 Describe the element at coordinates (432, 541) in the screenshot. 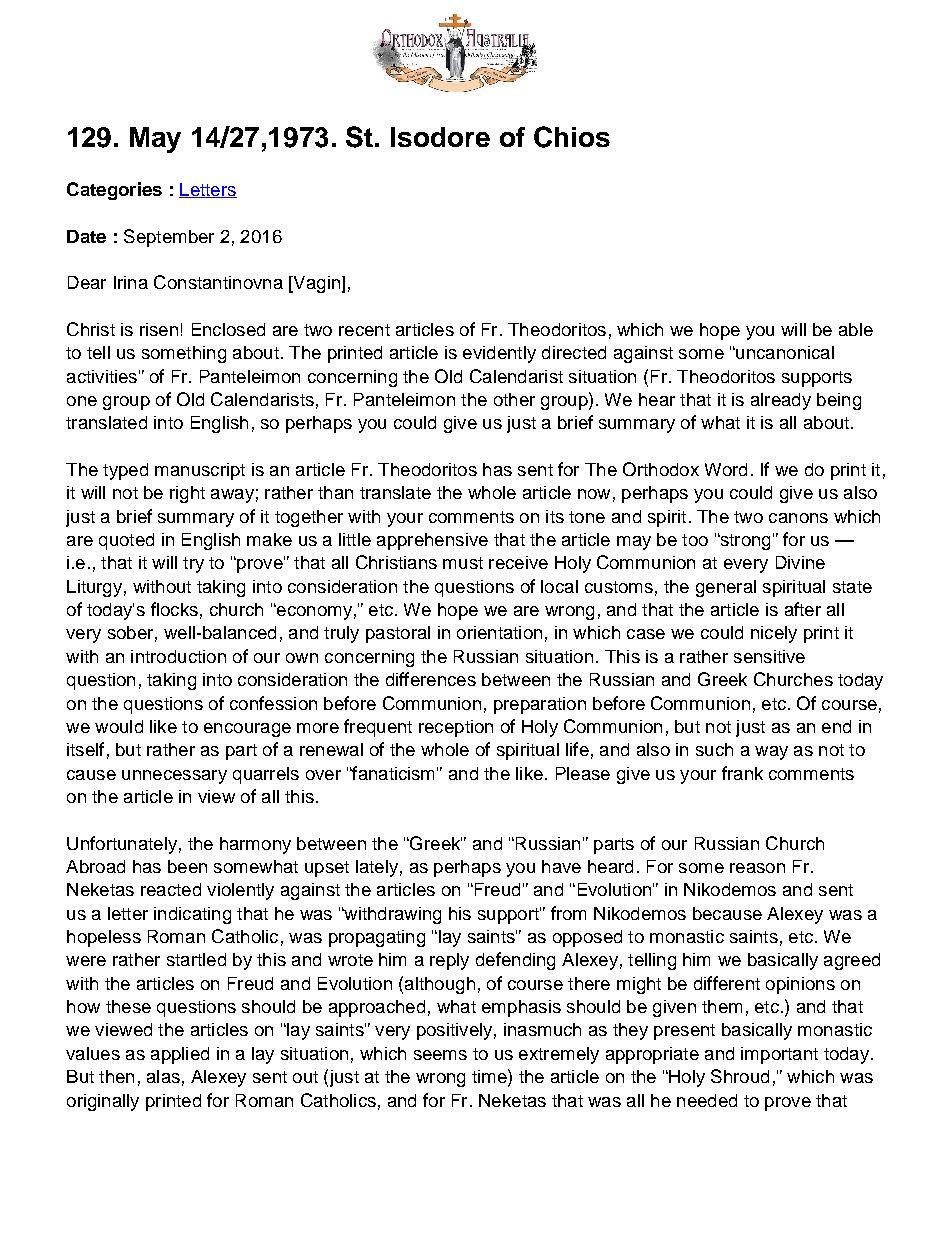

I see `apprehensive` at that location.
